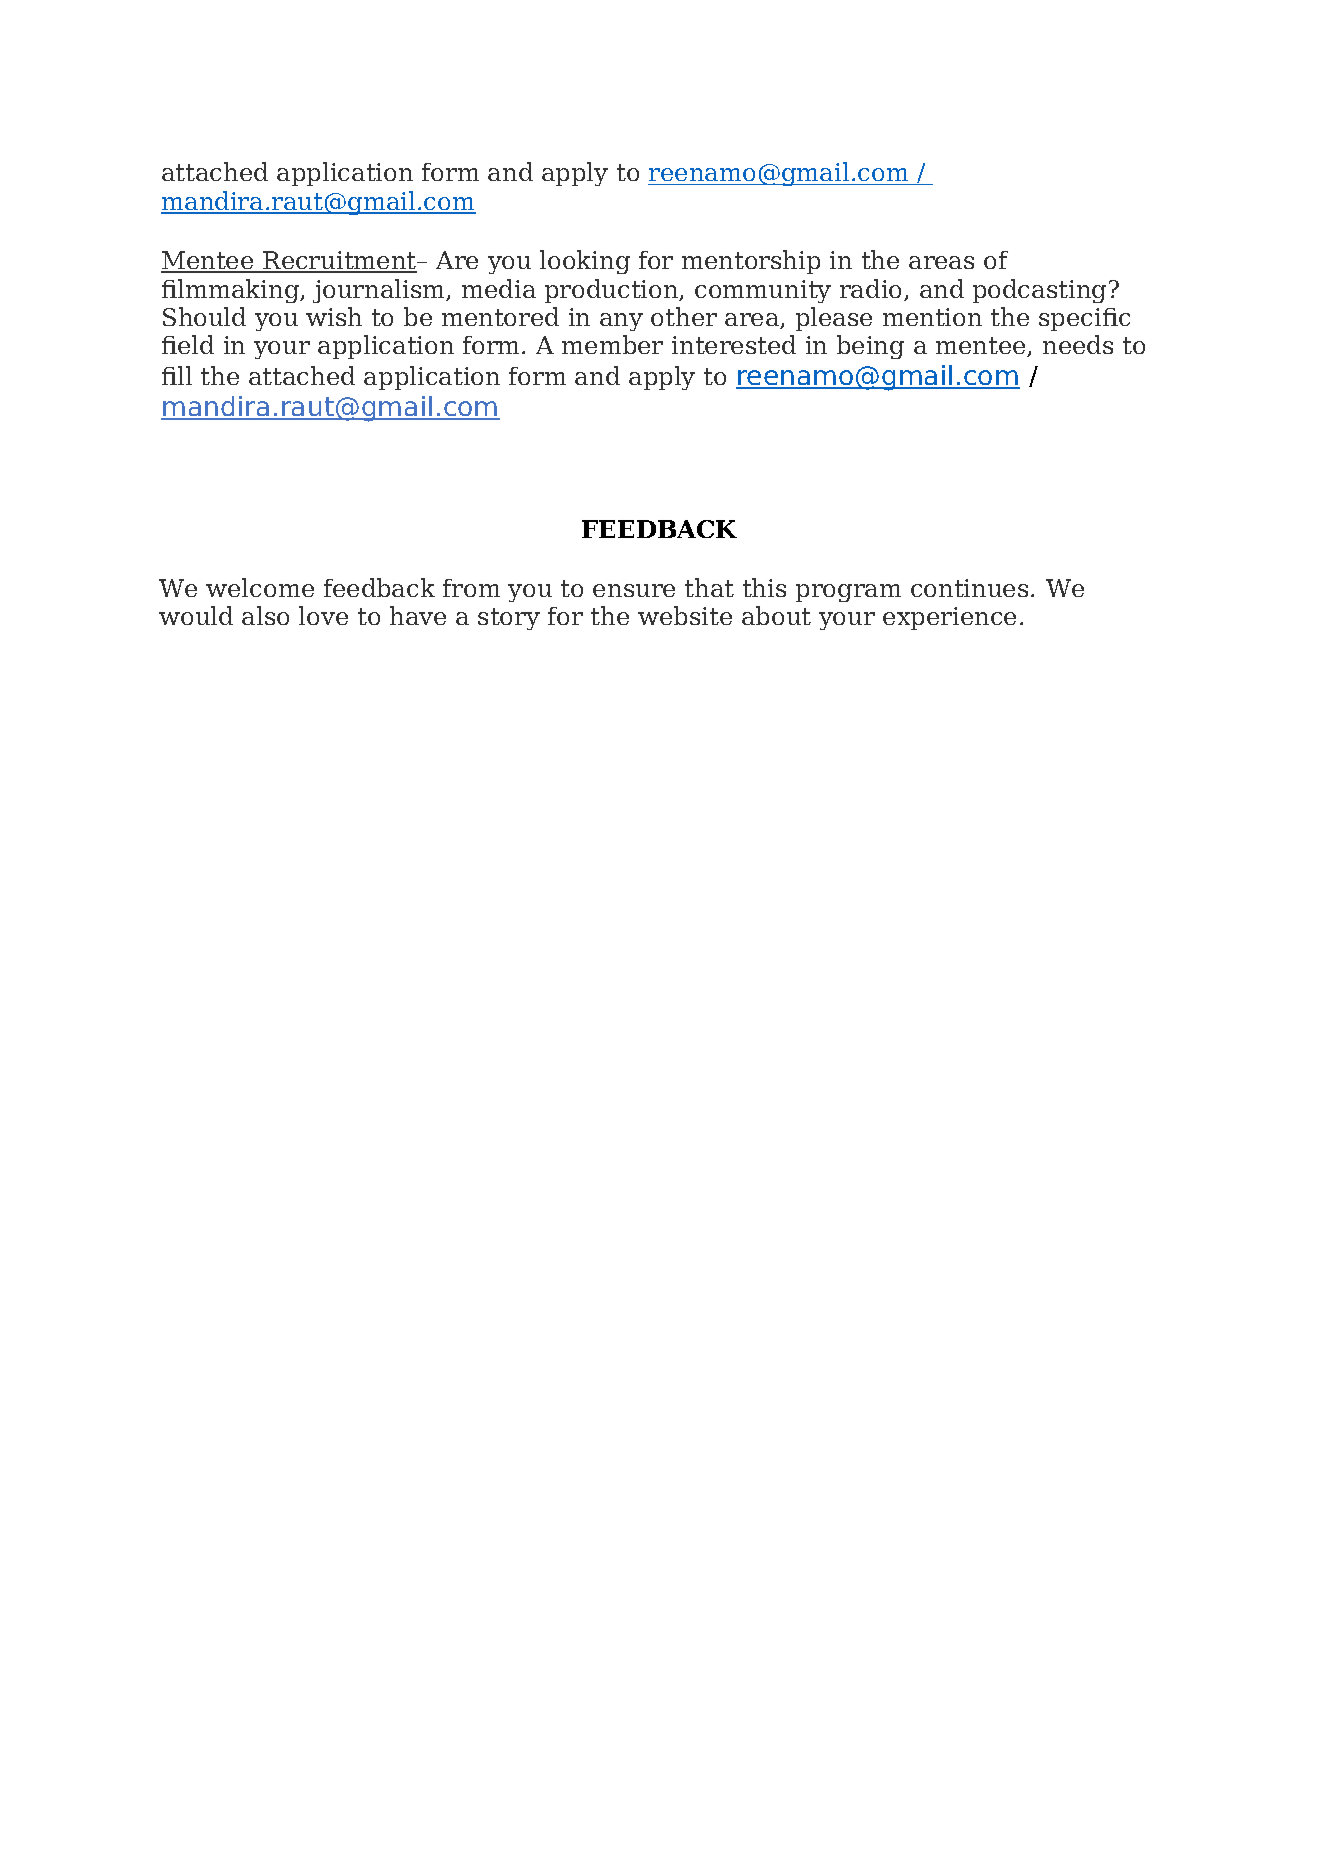 This screenshot has height=1864, width=1318. I want to click on experience, so click(949, 618).
